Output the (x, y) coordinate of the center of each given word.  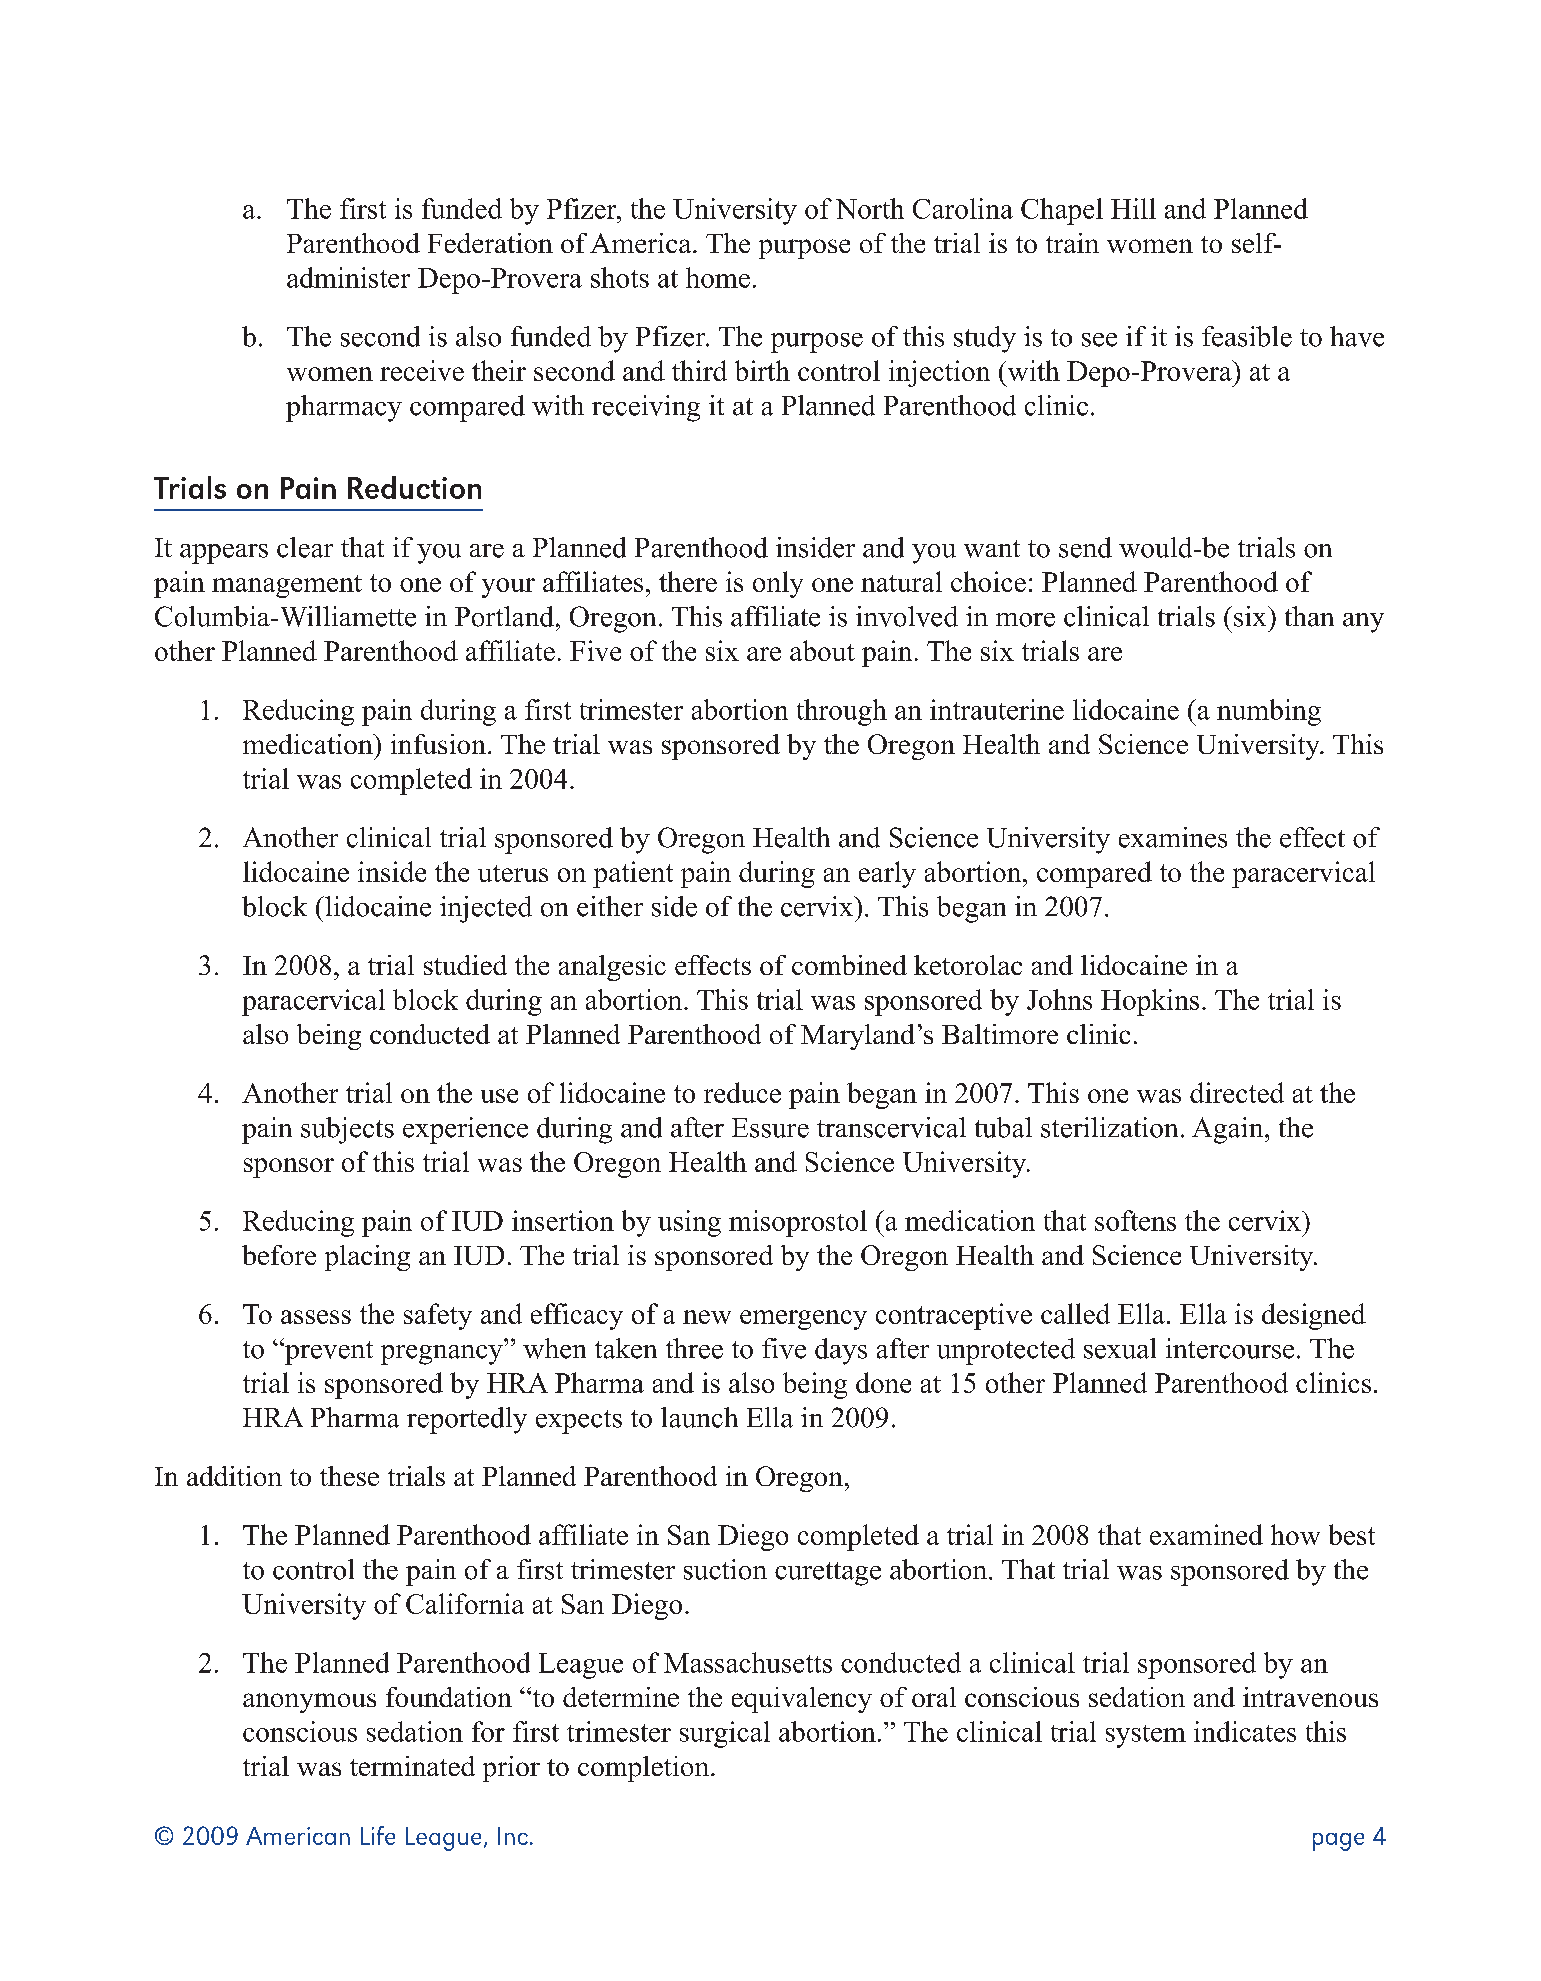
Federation (490, 243)
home (718, 277)
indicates (1245, 1731)
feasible (1247, 336)
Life (378, 1835)
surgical (725, 1734)
